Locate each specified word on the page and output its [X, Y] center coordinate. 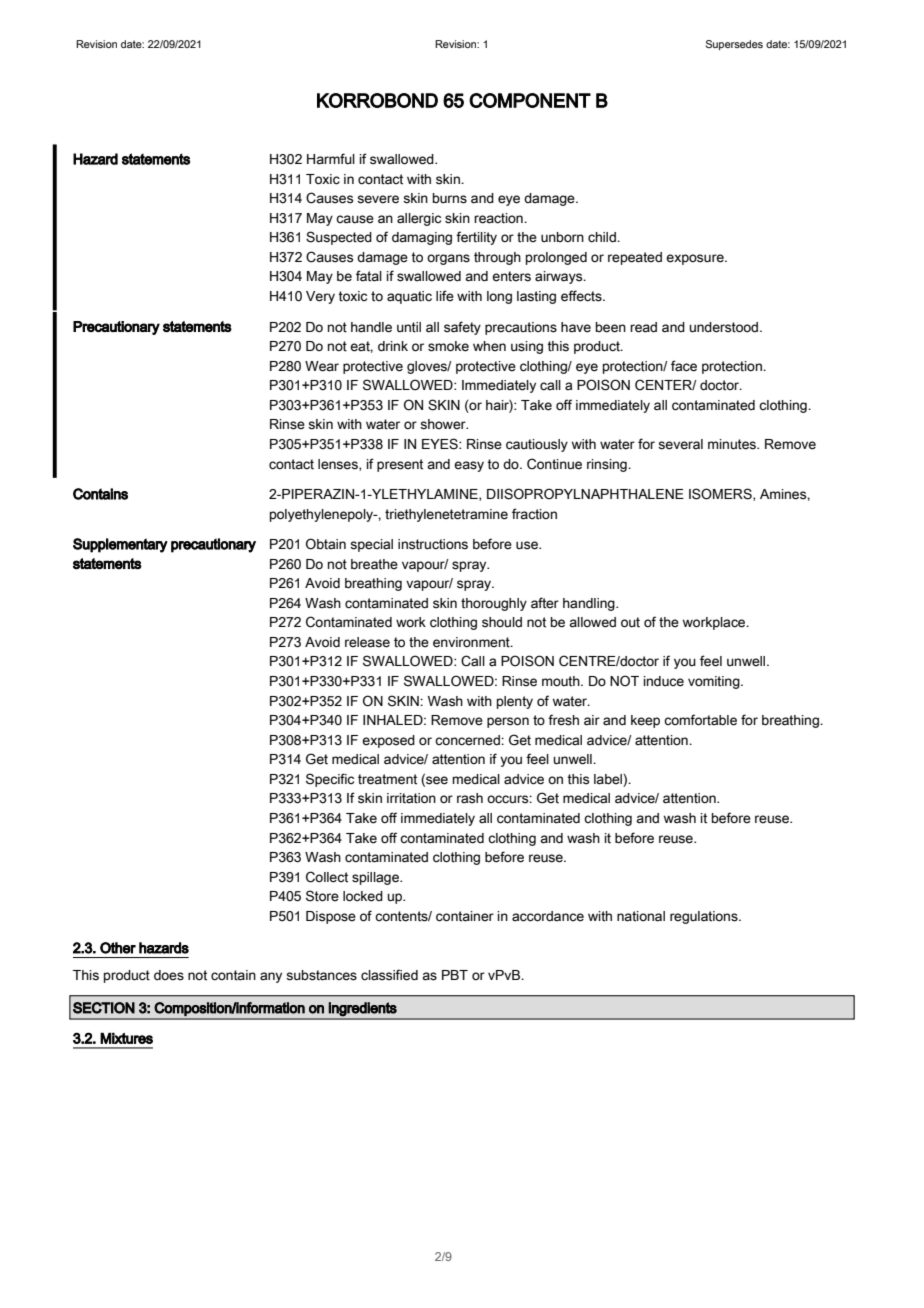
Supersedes [734, 45]
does [169, 975]
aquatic [409, 297]
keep [645, 721]
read [643, 327]
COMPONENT [530, 100]
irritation [411, 798]
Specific [330, 780]
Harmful [331, 159]
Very [320, 297]
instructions [433, 544]
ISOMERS [721, 494]
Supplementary [120, 545]
